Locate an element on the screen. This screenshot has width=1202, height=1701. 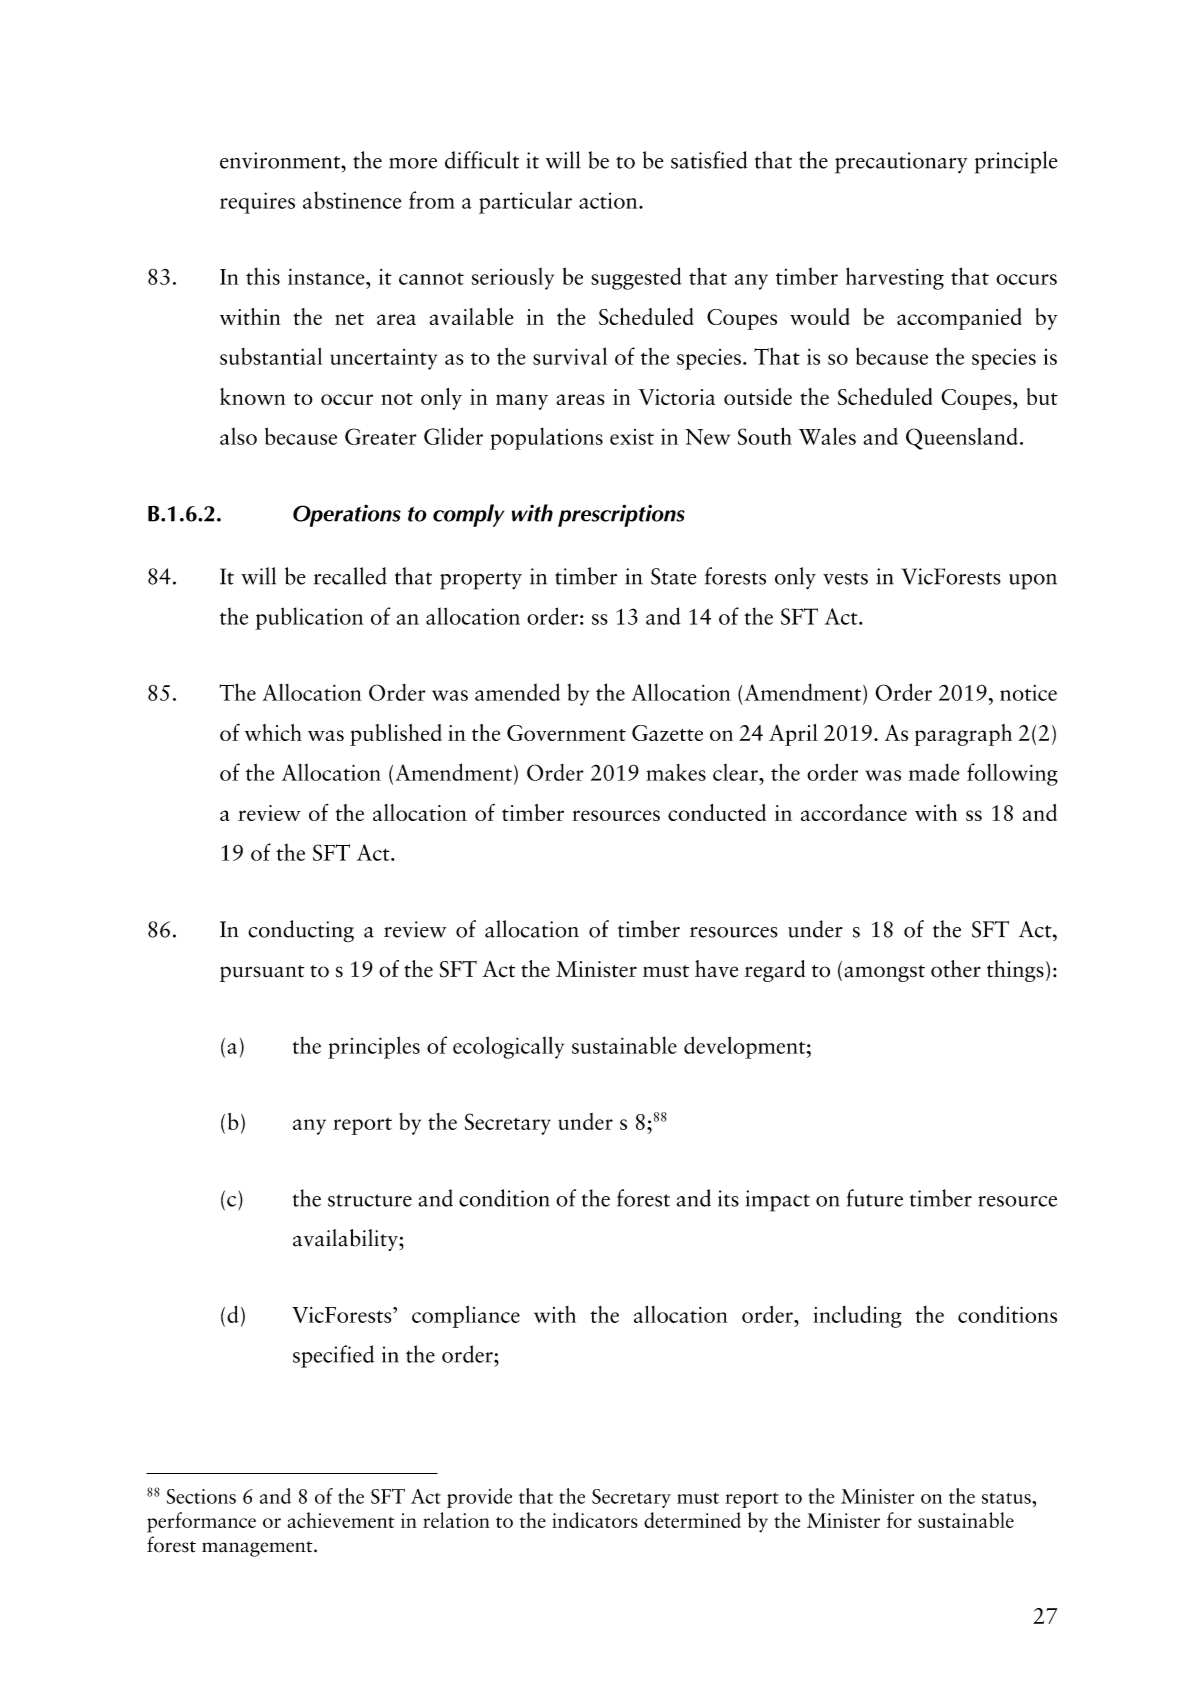
notice is located at coordinates (1028, 693).
